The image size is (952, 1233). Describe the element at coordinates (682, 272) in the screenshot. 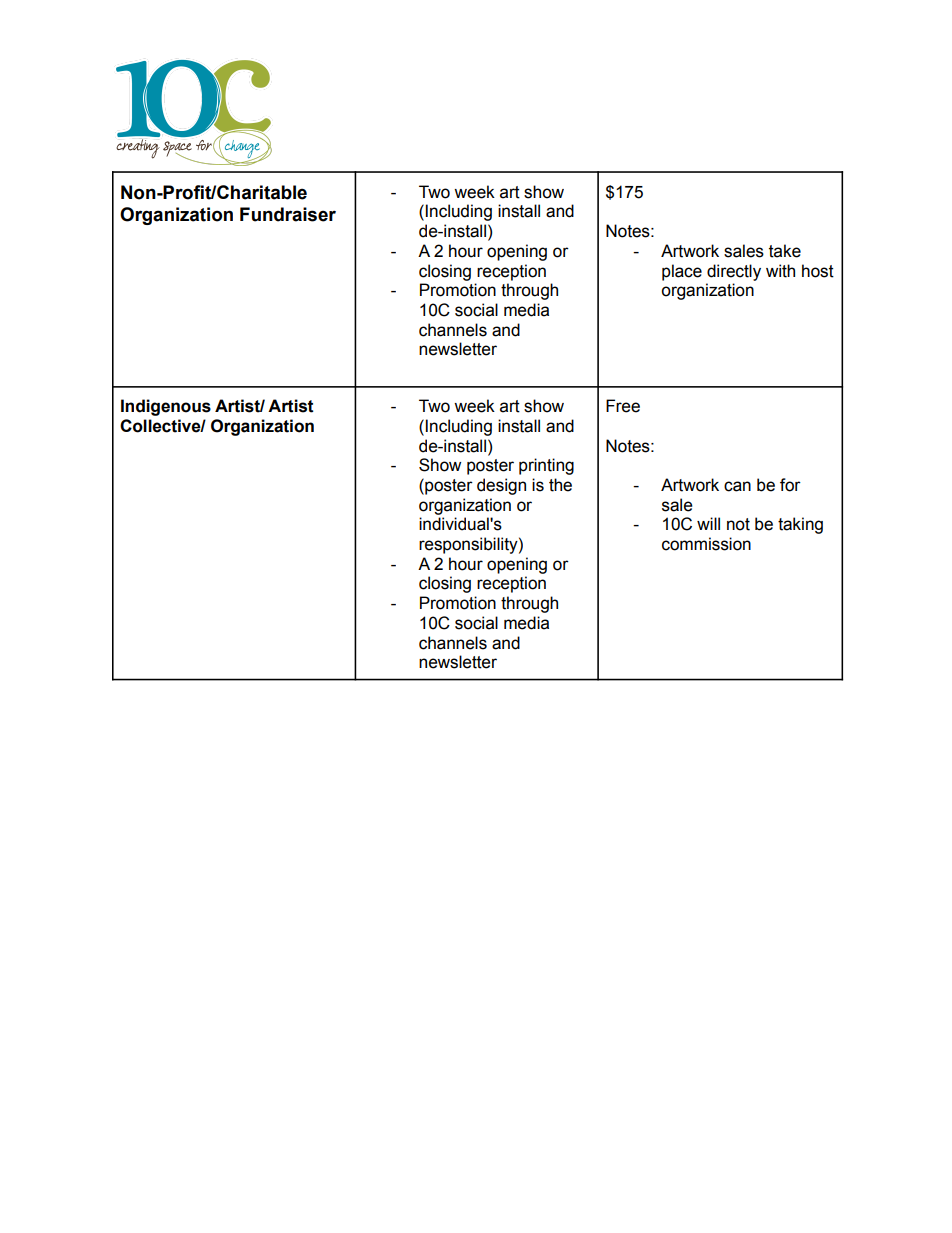

I see `place` at that location.
